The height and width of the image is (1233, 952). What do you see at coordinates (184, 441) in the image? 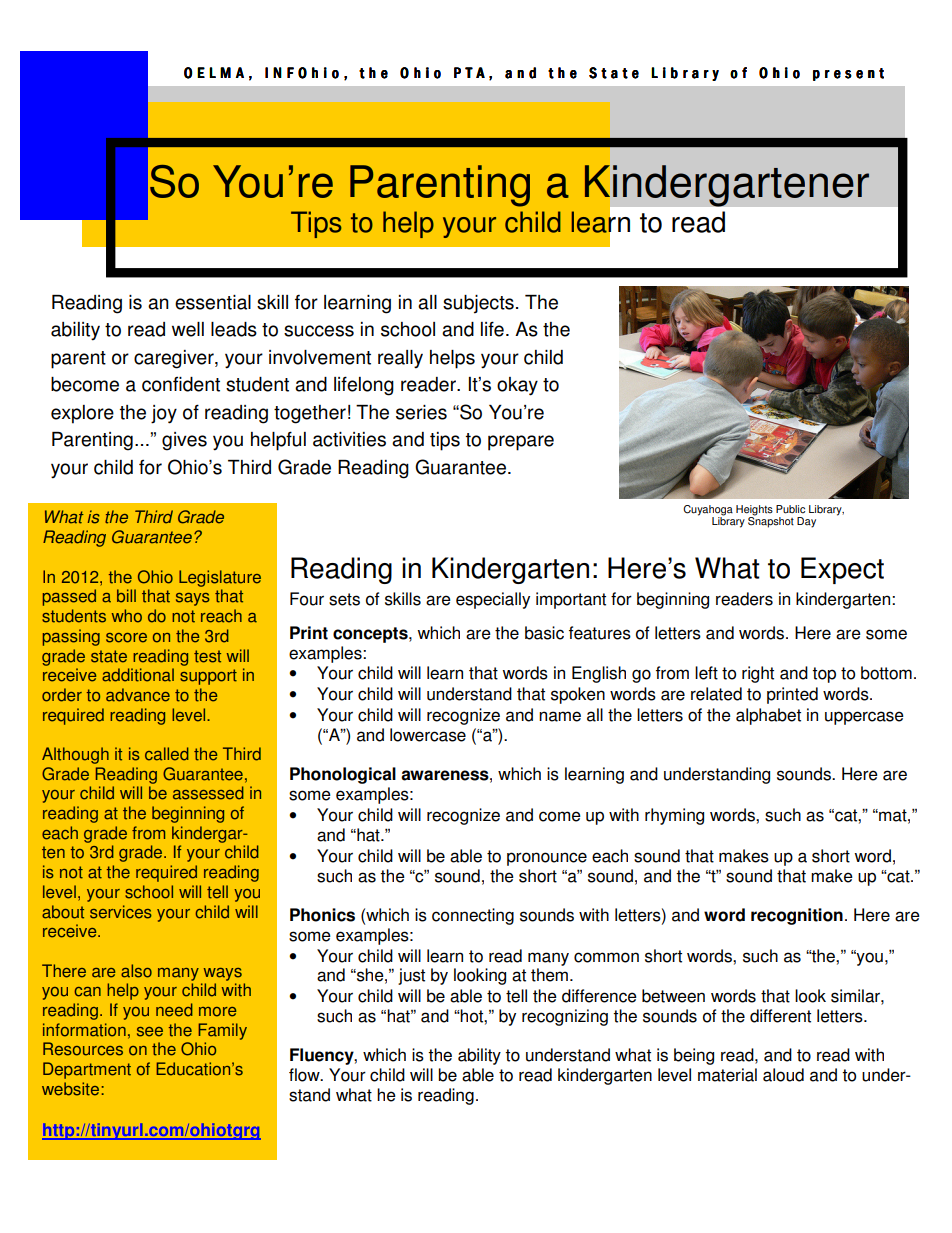
I see `gives` at bounding box center [184, 441].
